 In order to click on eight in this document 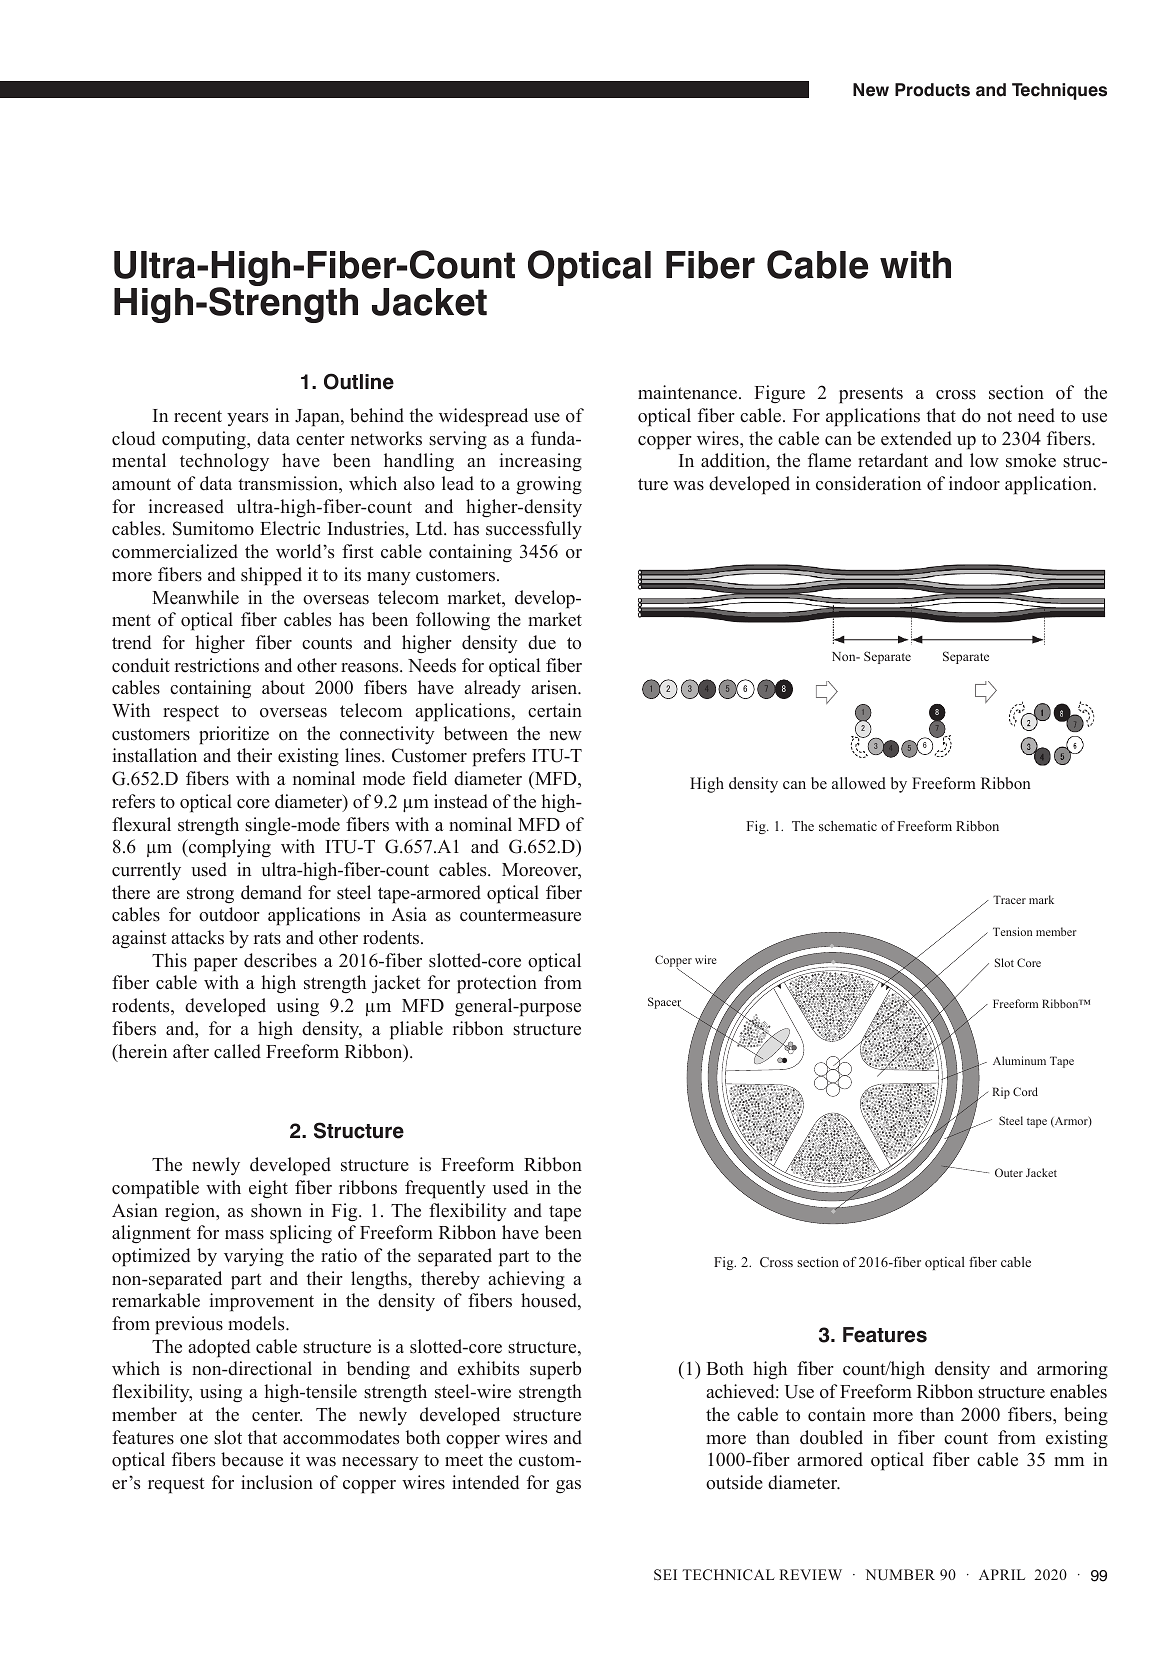, I will do `click(268, 1189)`.
